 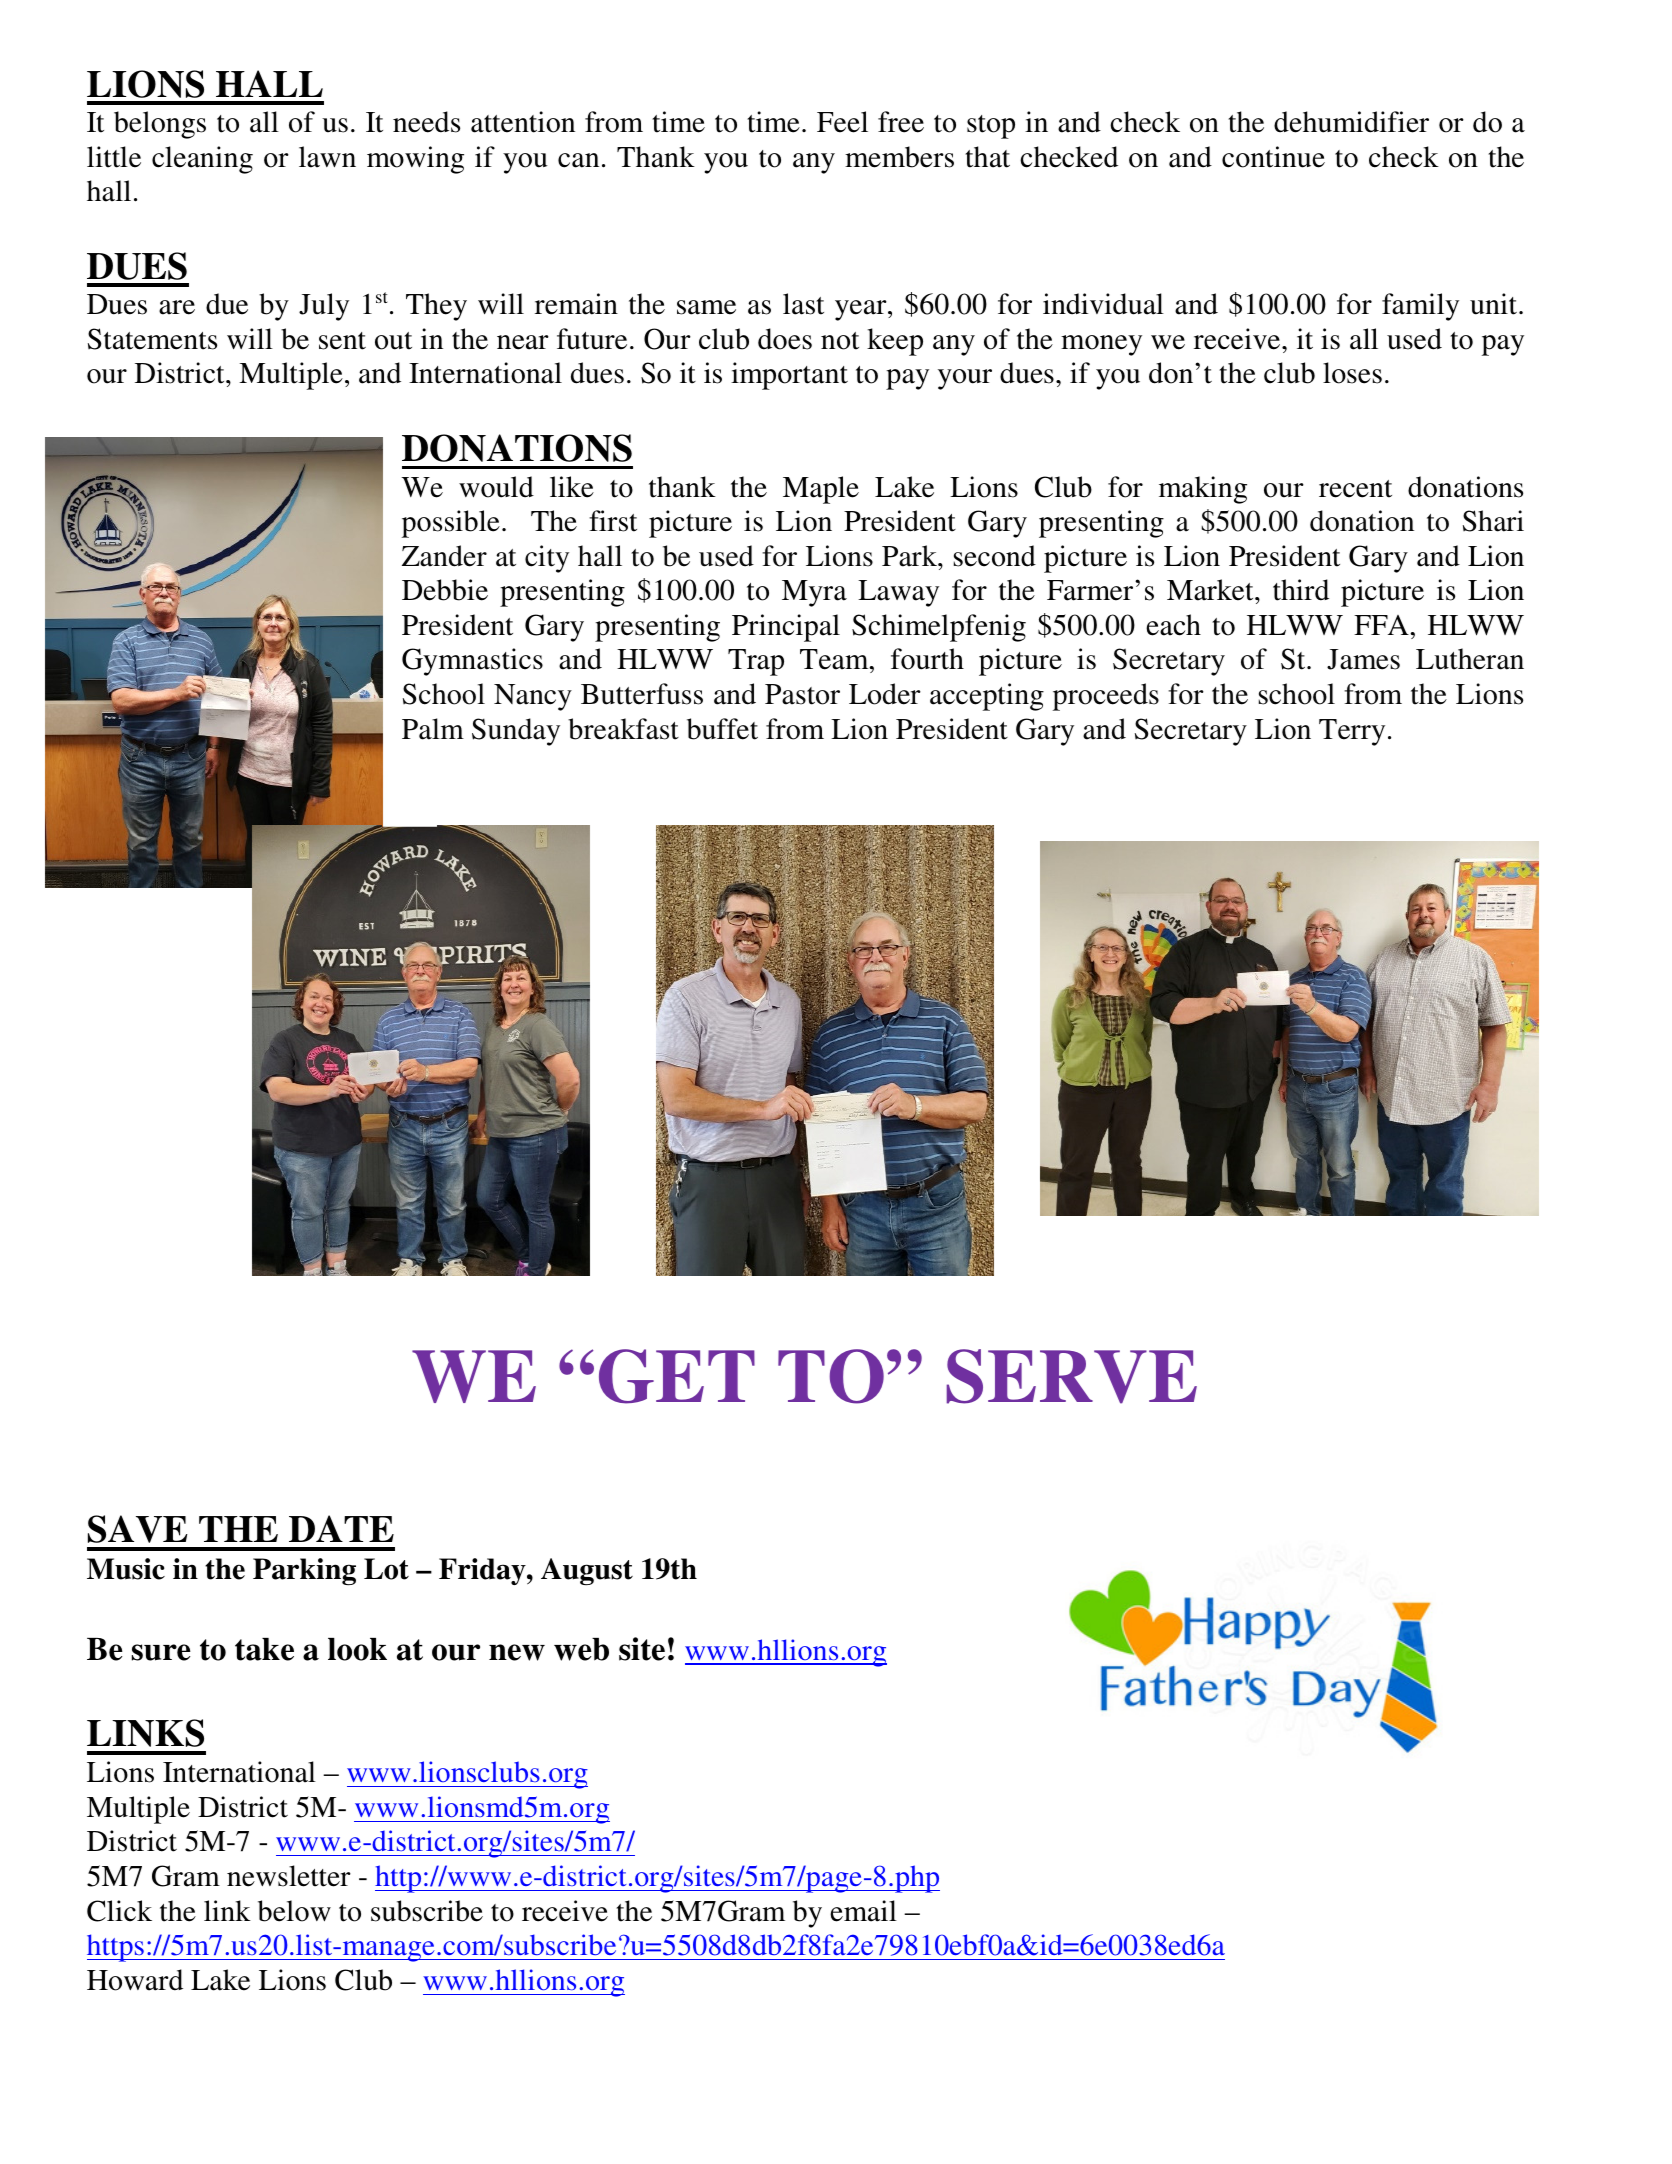 I want to click on email, so click(x=863, y=1911).
